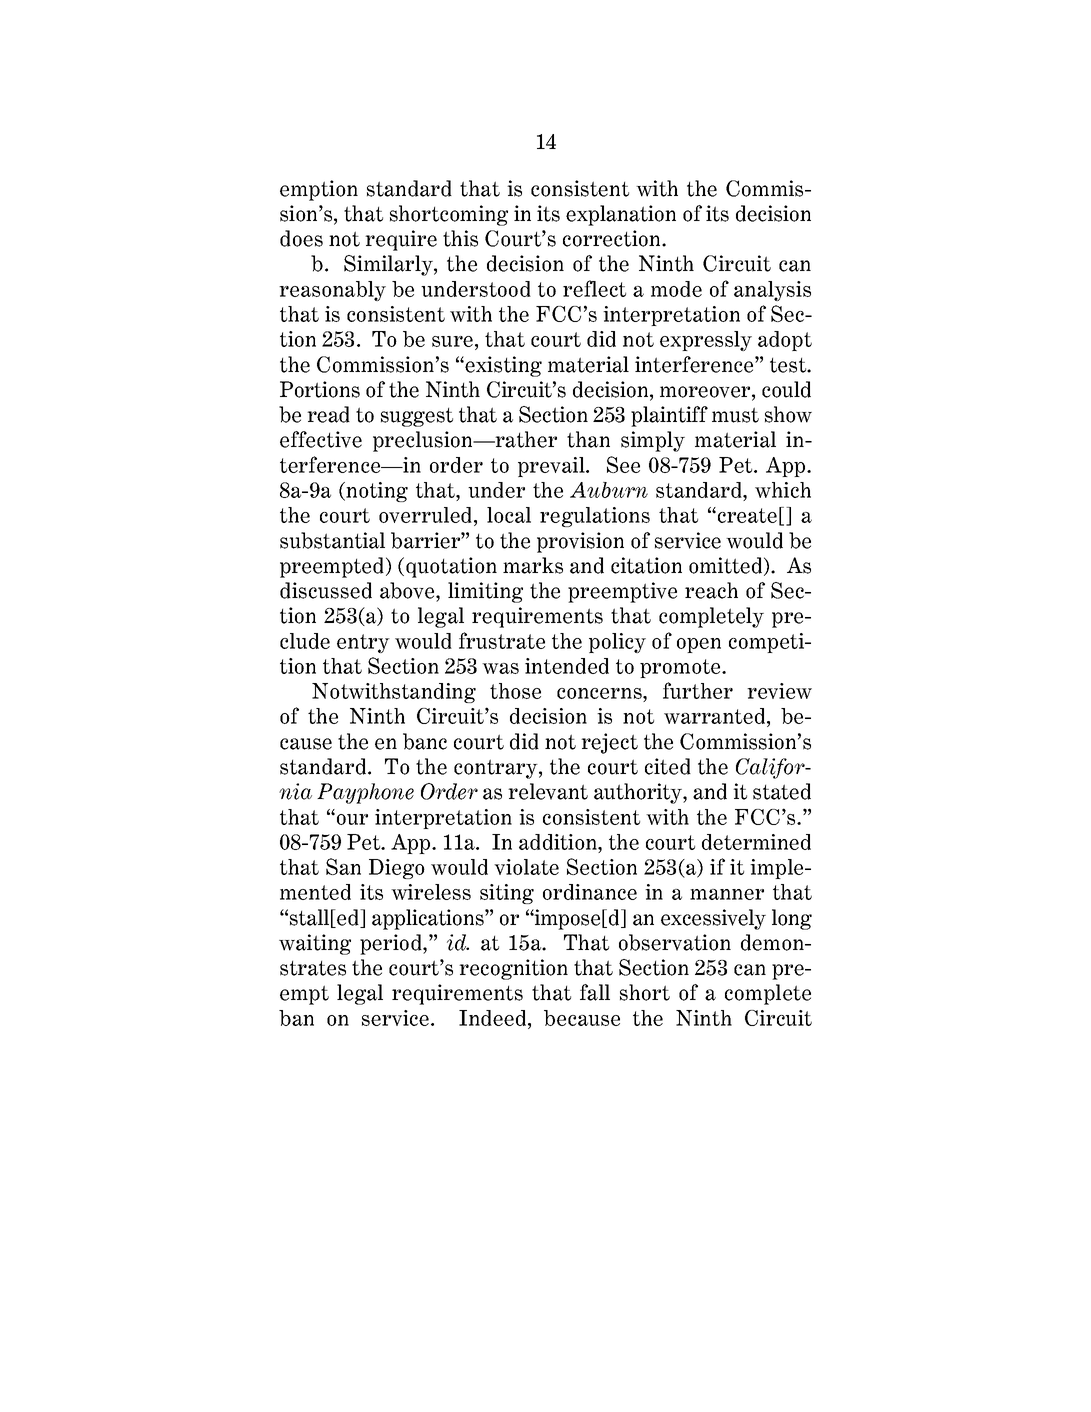  I want to click on banc, so click(425, 741).
